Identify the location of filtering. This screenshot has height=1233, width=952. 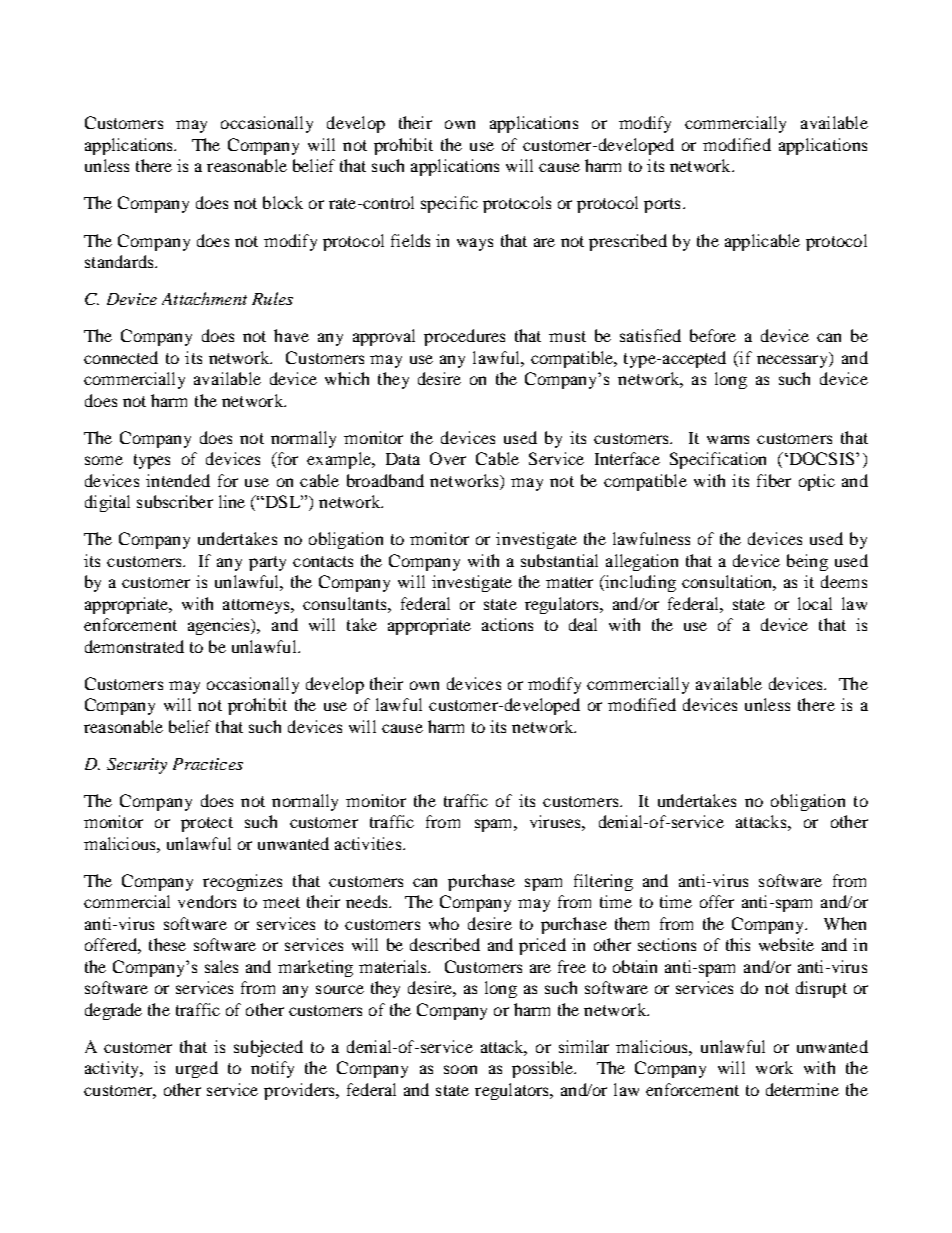
(603, 882).
